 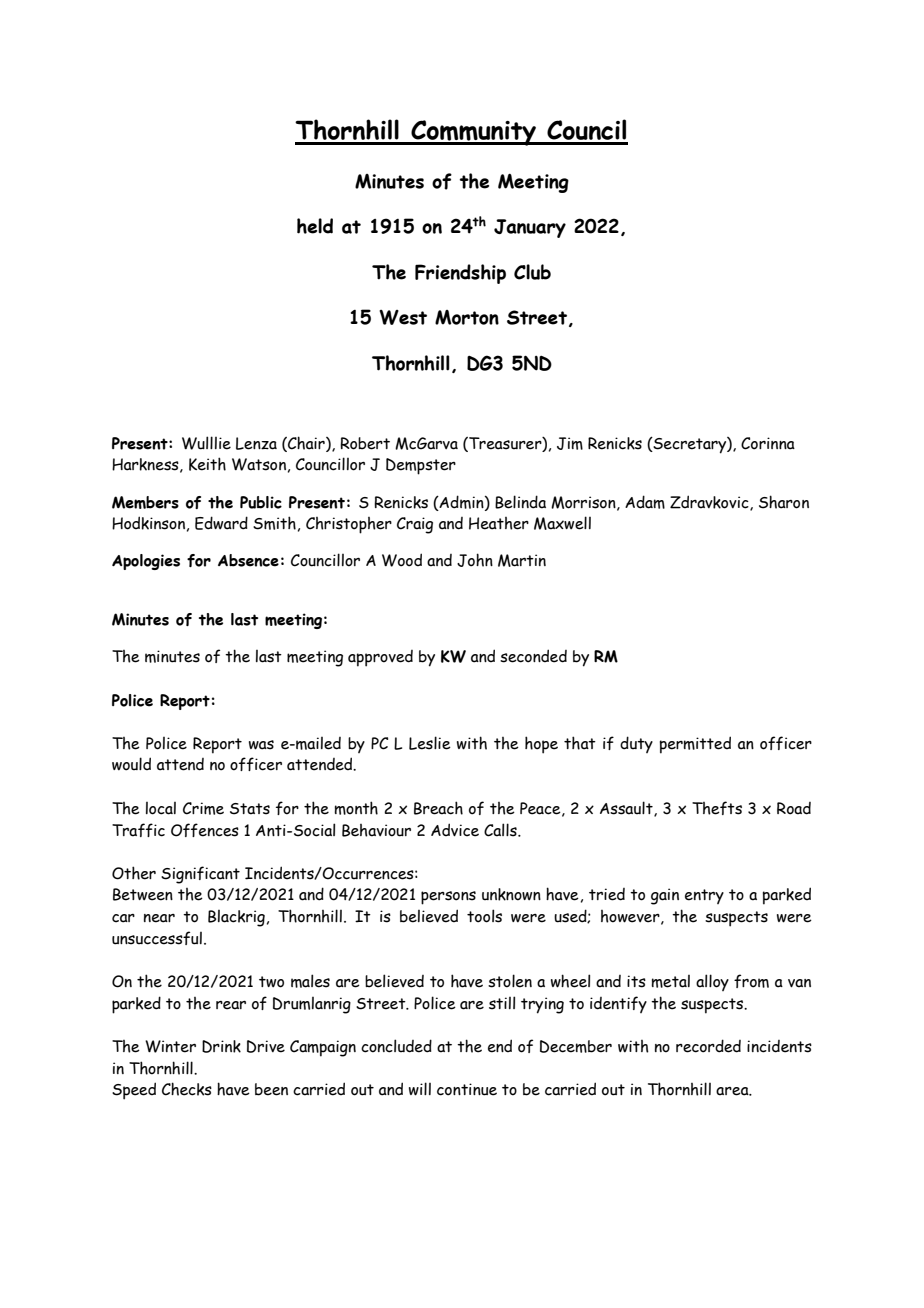 What do you see at coordinates (717, 808) in the document?
I see `Thefts` at bounding box center [717, 808].
